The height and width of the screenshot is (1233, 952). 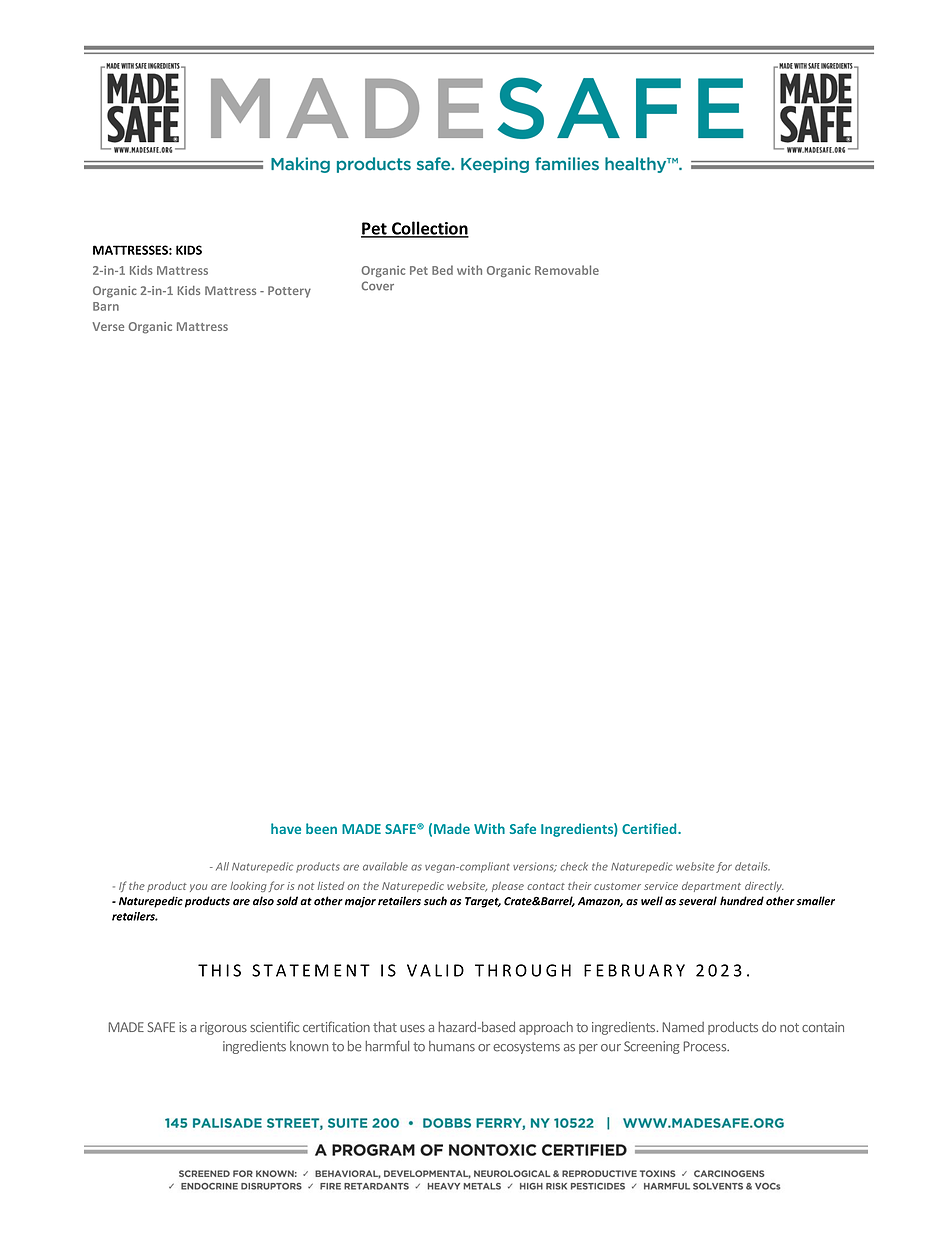 What do you see at coordinates (567, 270) in the screenshot?
I see `Removable` at bounding box center [567, 270].
